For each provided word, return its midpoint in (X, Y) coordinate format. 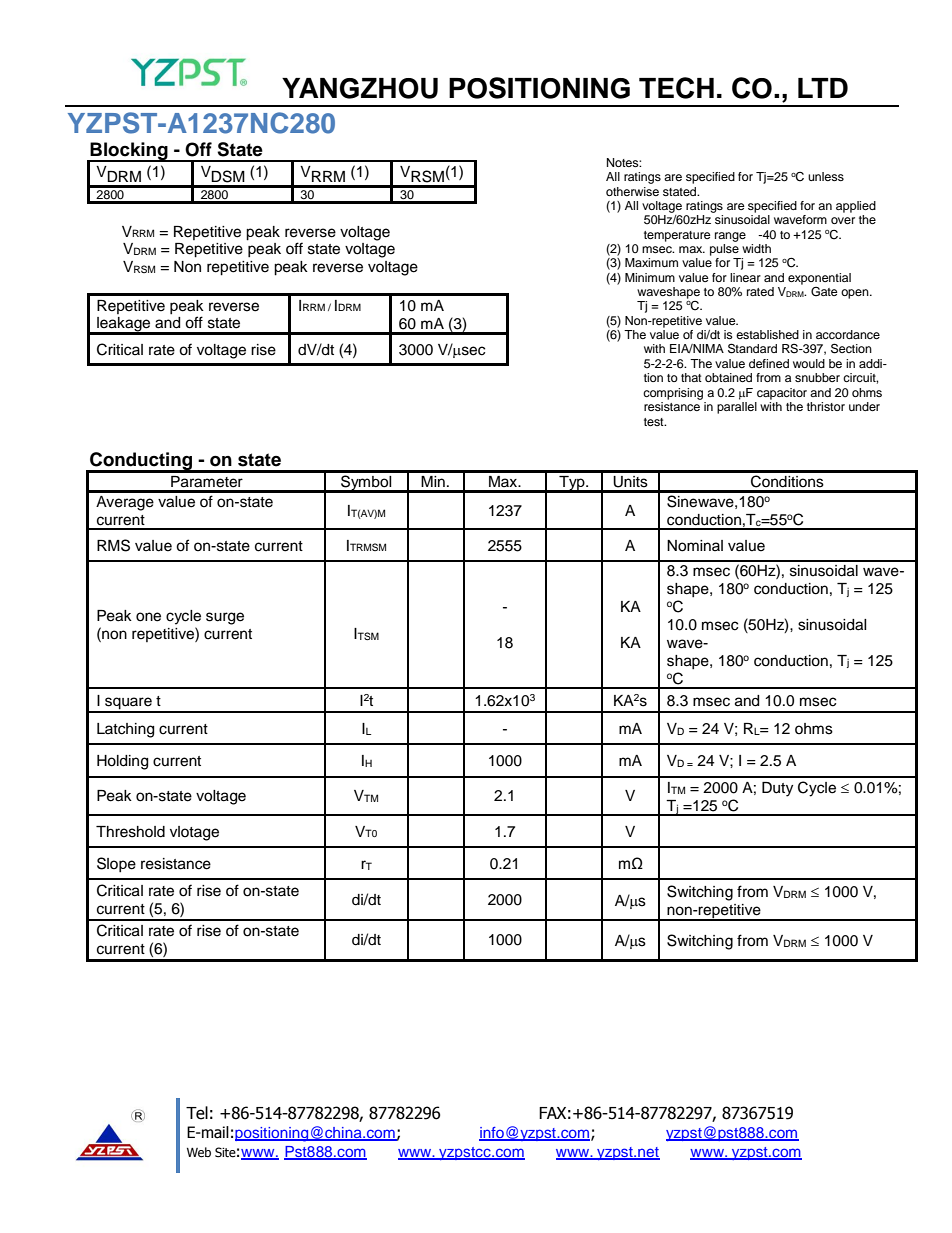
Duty (777, 789)
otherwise (632, 191)
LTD (823, 88)
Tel (197, 1113)
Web (199, 1152)
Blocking (129, 152)
